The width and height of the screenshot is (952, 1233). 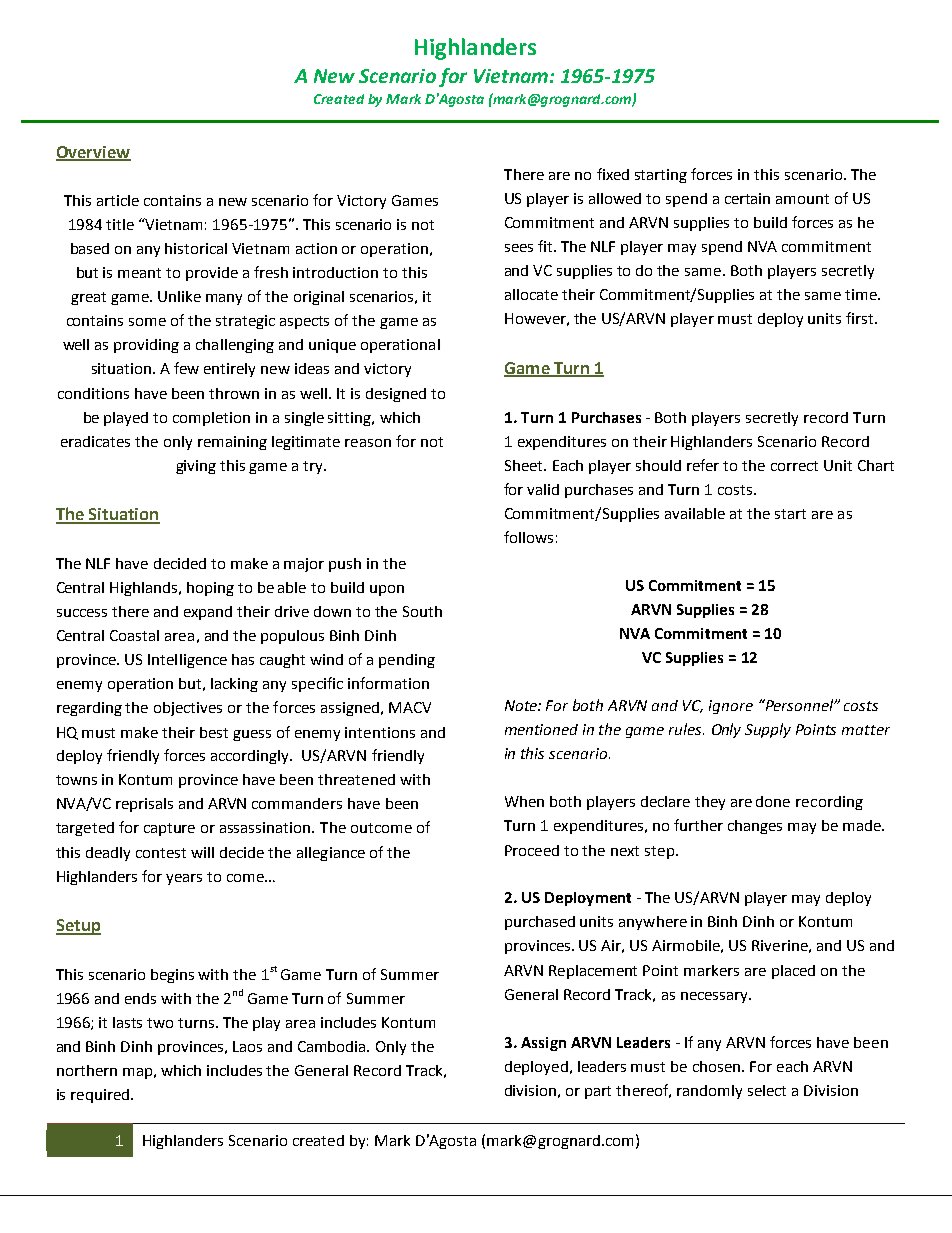 I want to click on correct, so click(x=794, y=466).
